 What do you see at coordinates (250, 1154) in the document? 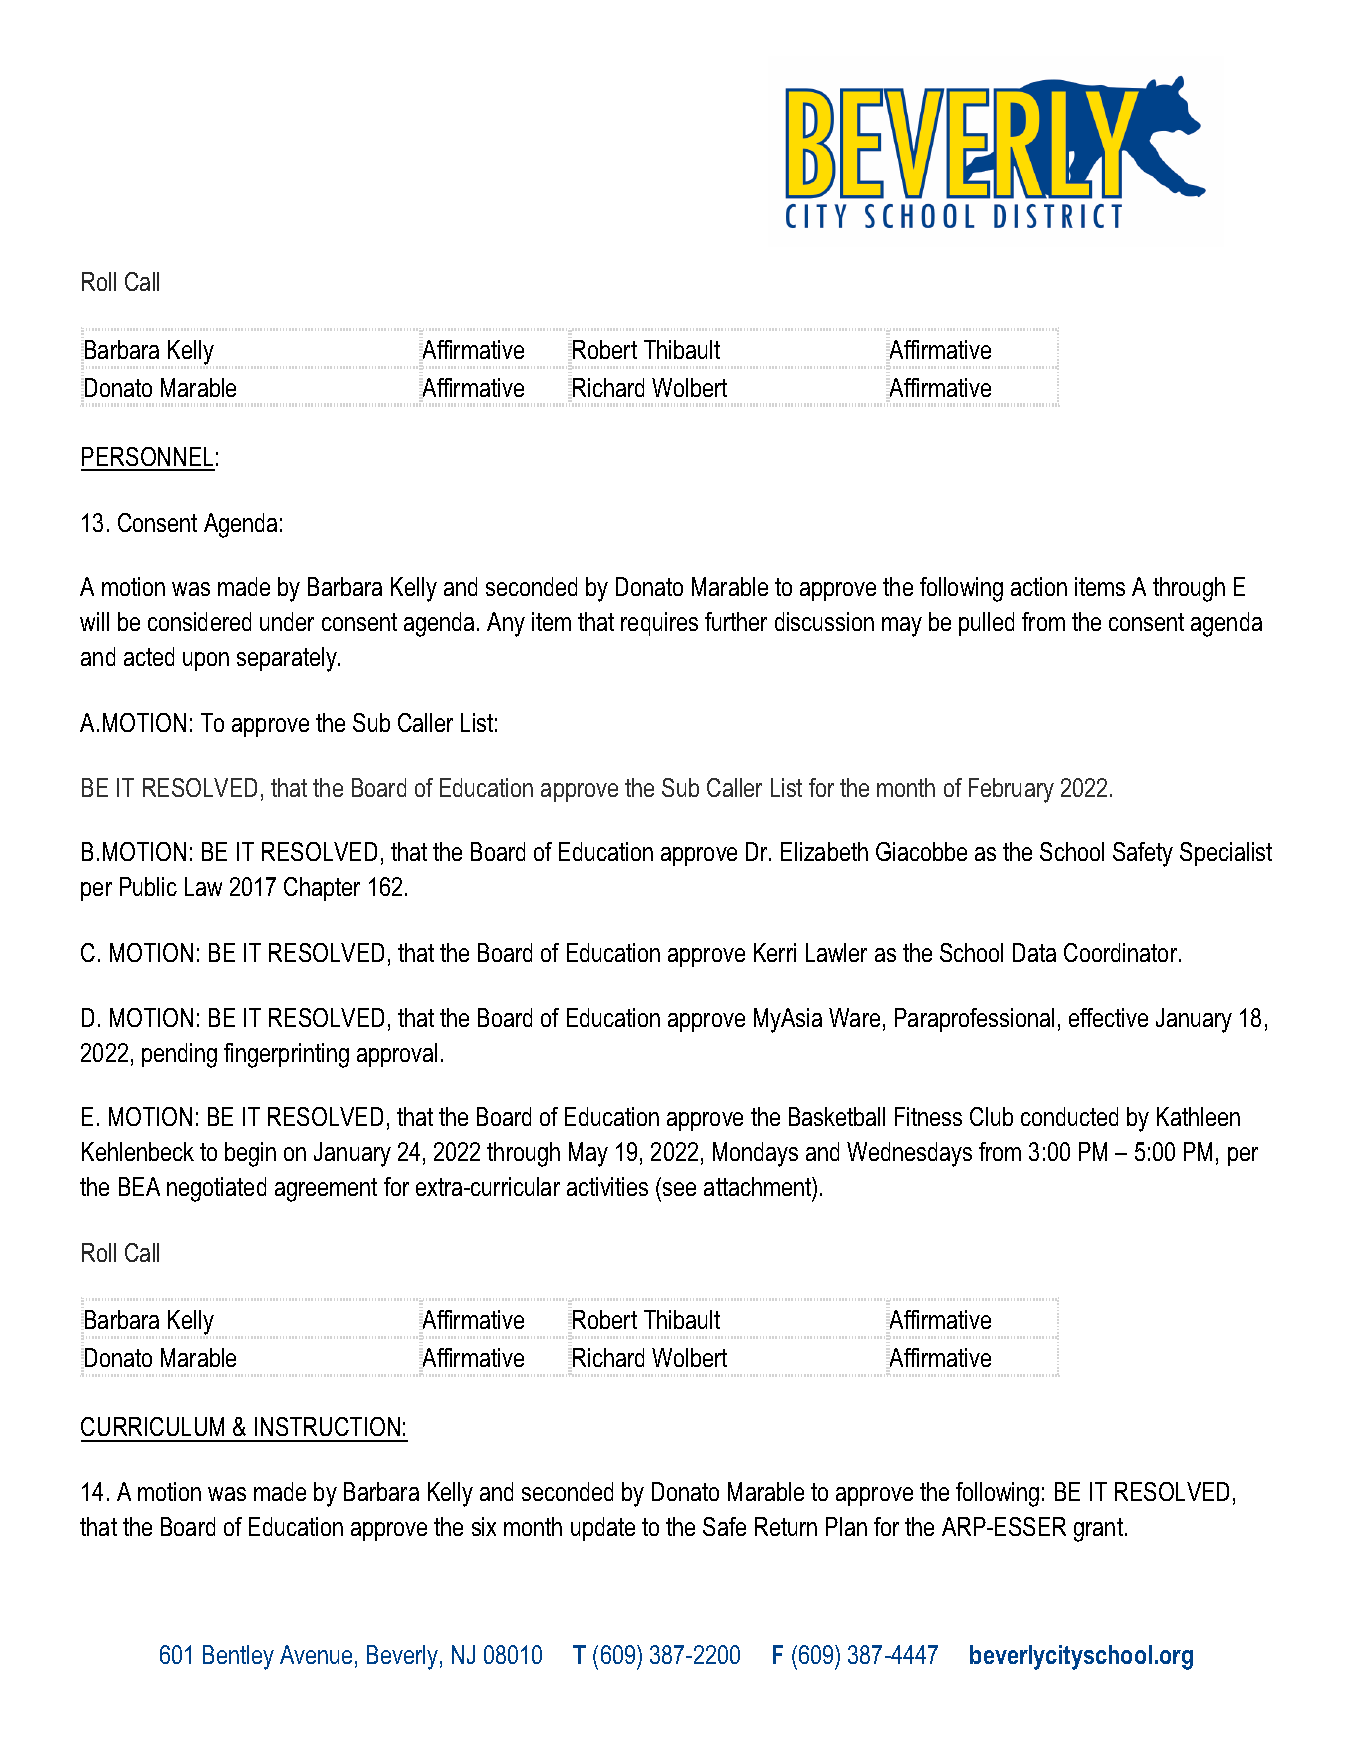
I see `begin` at bounding box center [250, 1154].
